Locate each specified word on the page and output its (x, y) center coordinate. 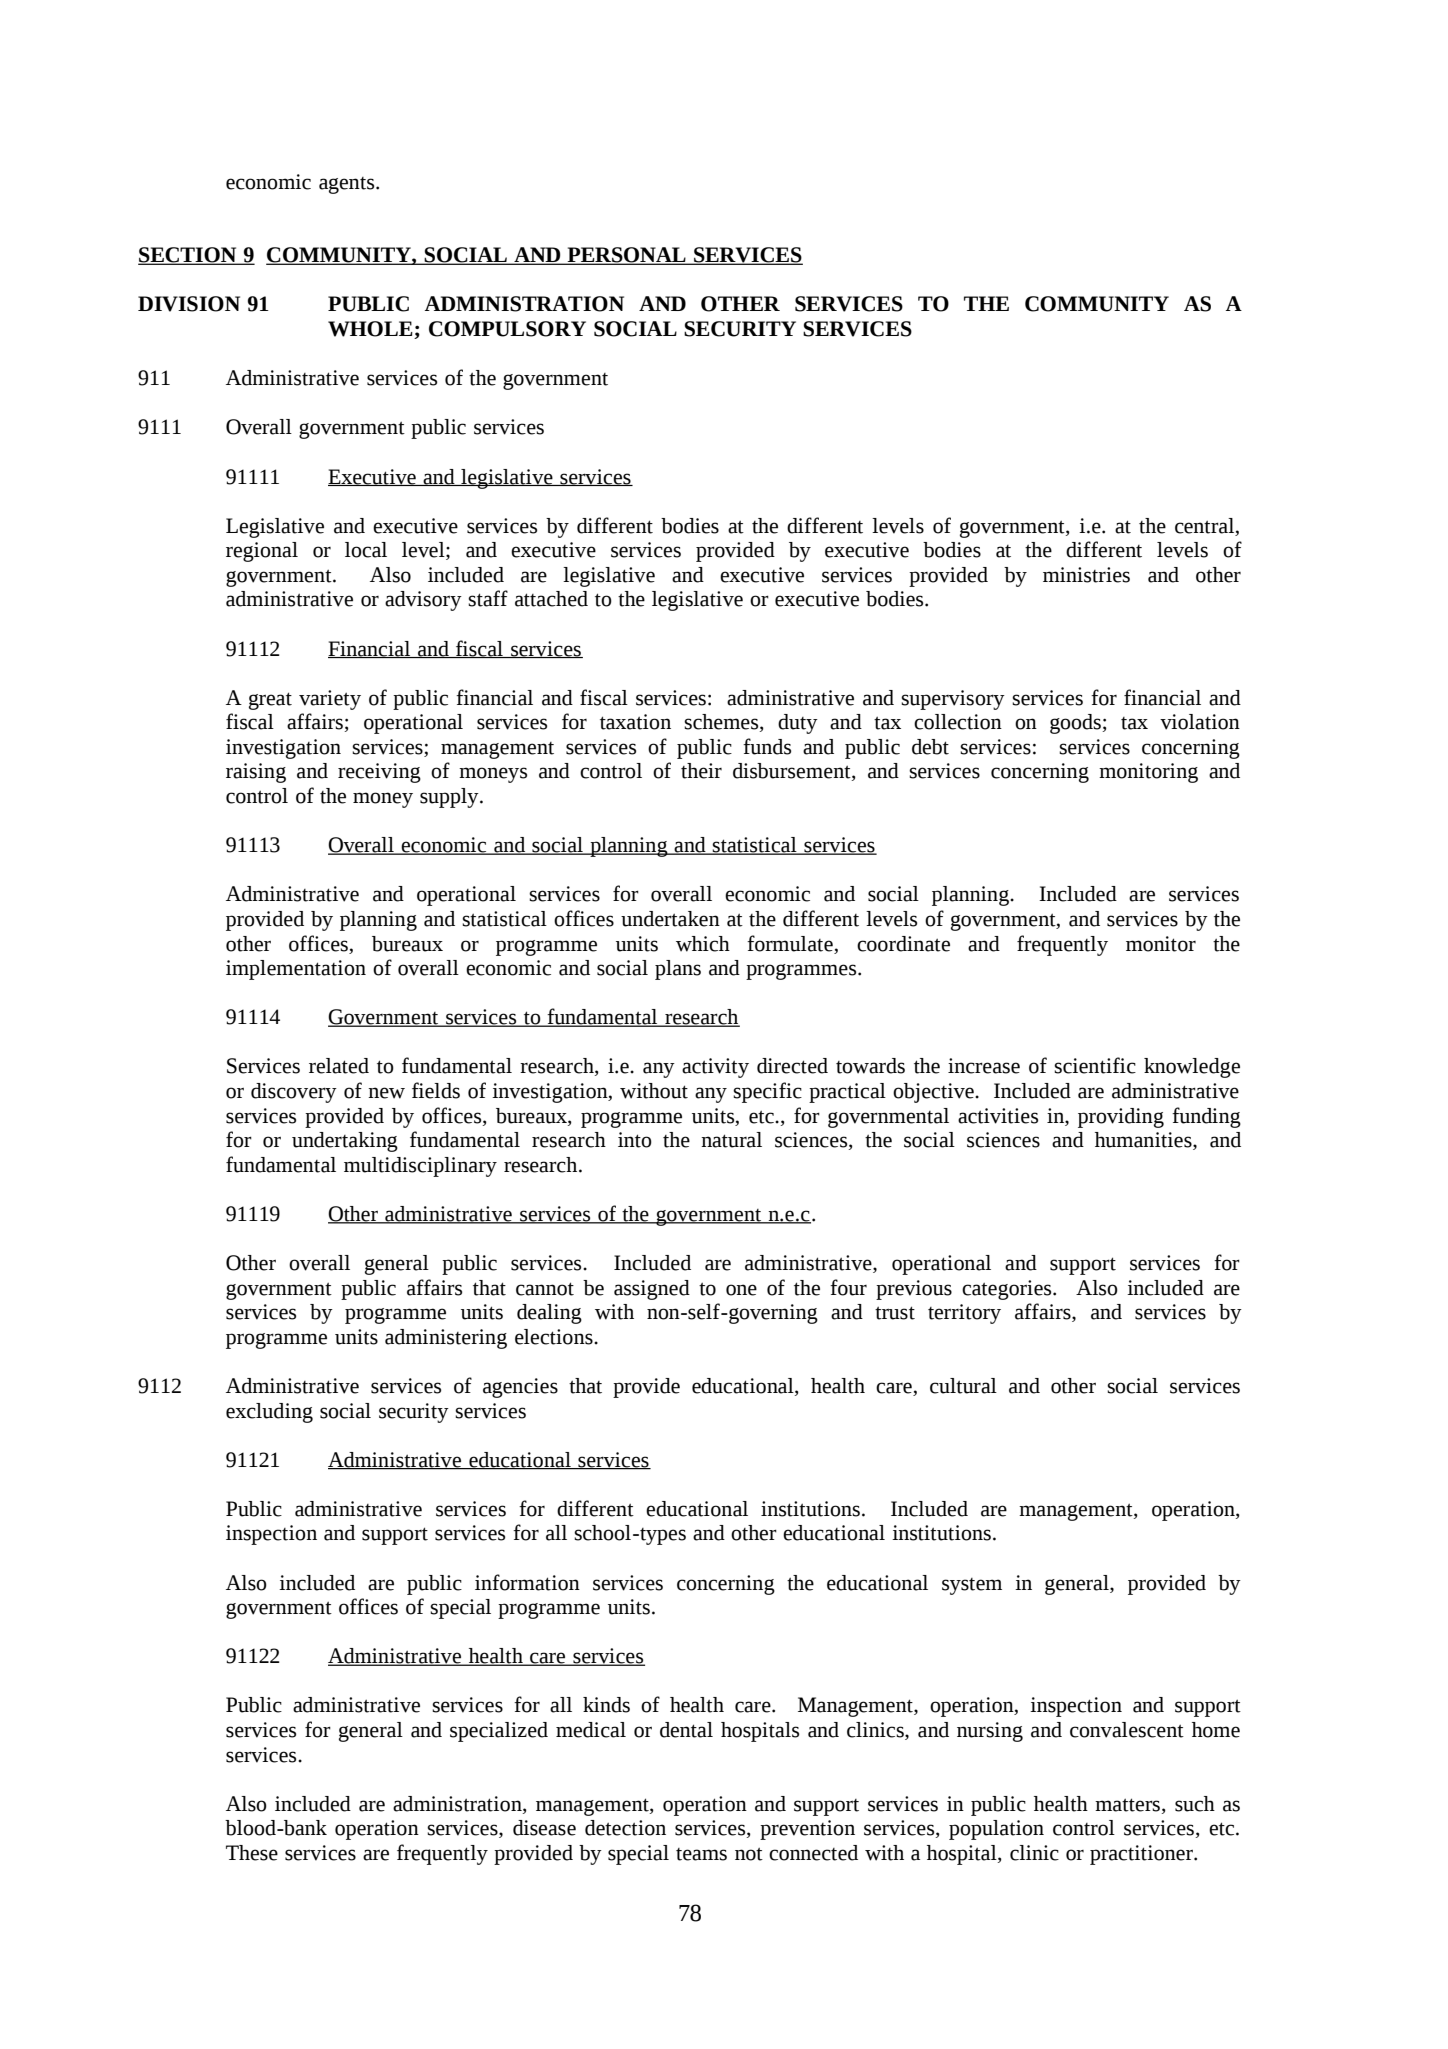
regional (262, 552)
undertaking (345, 1142)
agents (348, 185)
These (252, 1853)
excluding (269, 1413)
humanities (1144, 1141)
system (972, 1586)
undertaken (670, 919)
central (1204, 526)
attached (551, 599)
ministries (1086, 575)
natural (731, 1140)
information (527, 1582)
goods (1076, 724)
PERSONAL (626, 256)
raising (256, 773)
